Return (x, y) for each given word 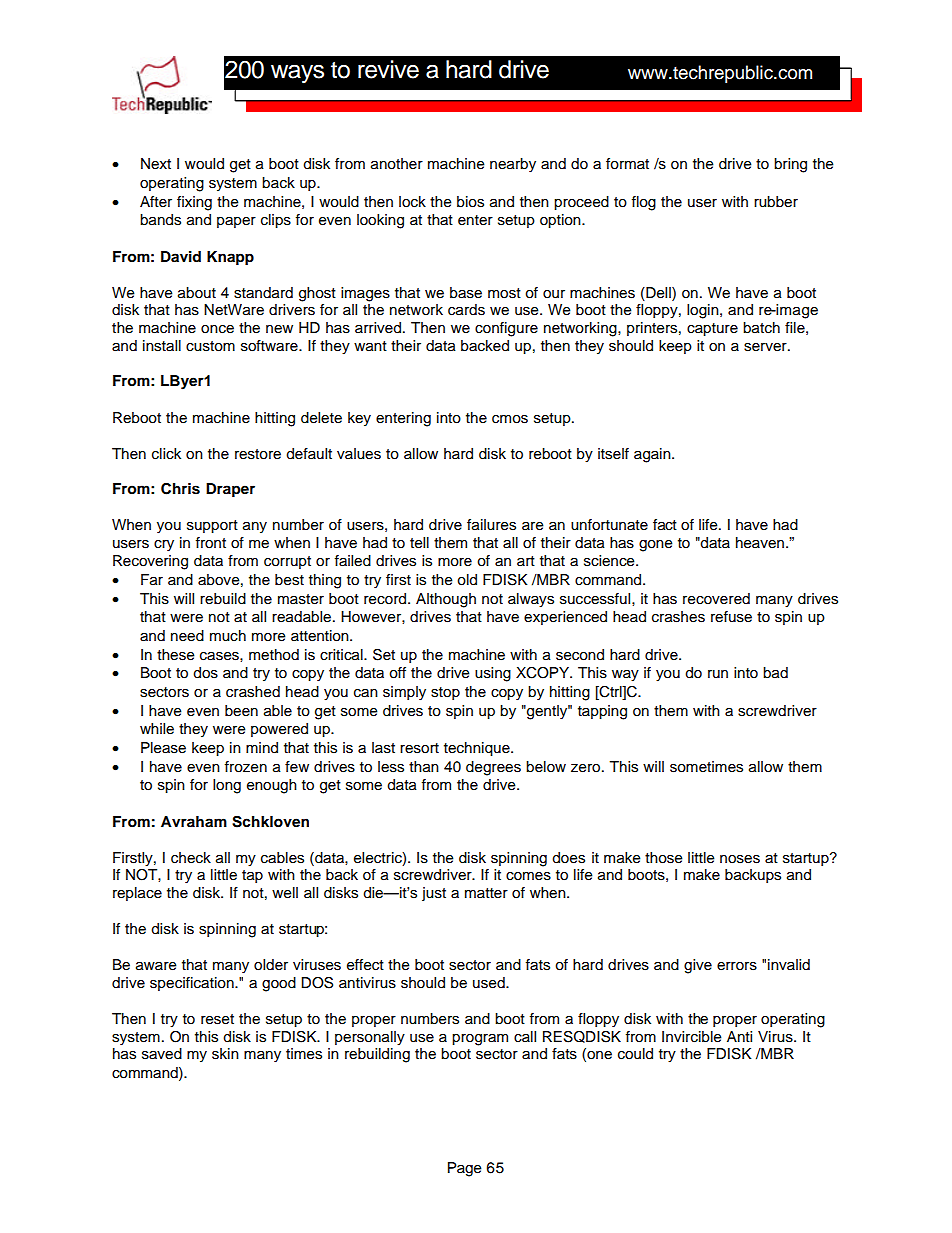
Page (465, 1169)
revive (388, 69)
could (635, 1054)
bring (790, 165)
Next (156, 164)
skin (225, 1054)
